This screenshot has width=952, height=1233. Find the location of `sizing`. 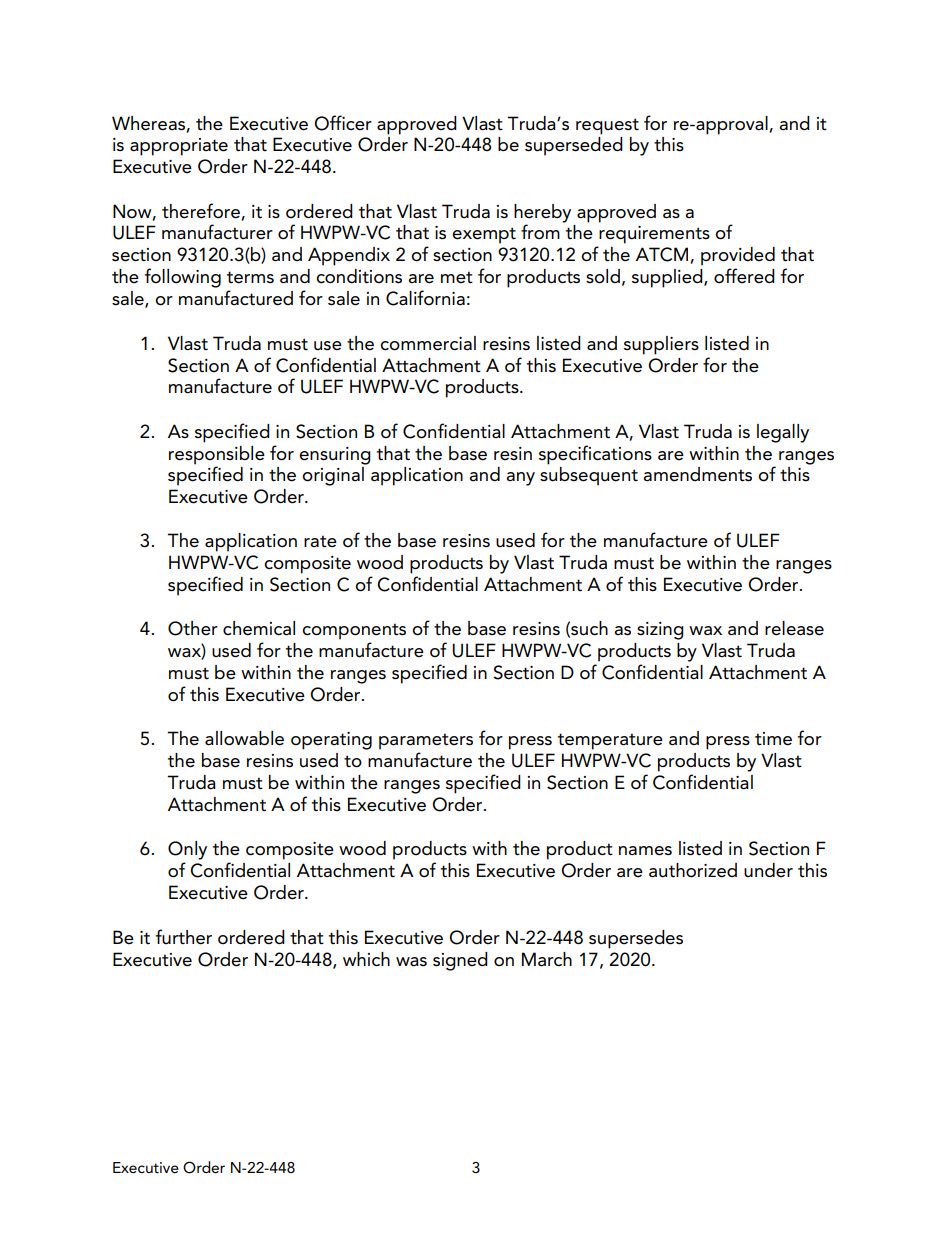

sizing is located at coordinates (660, 631).
